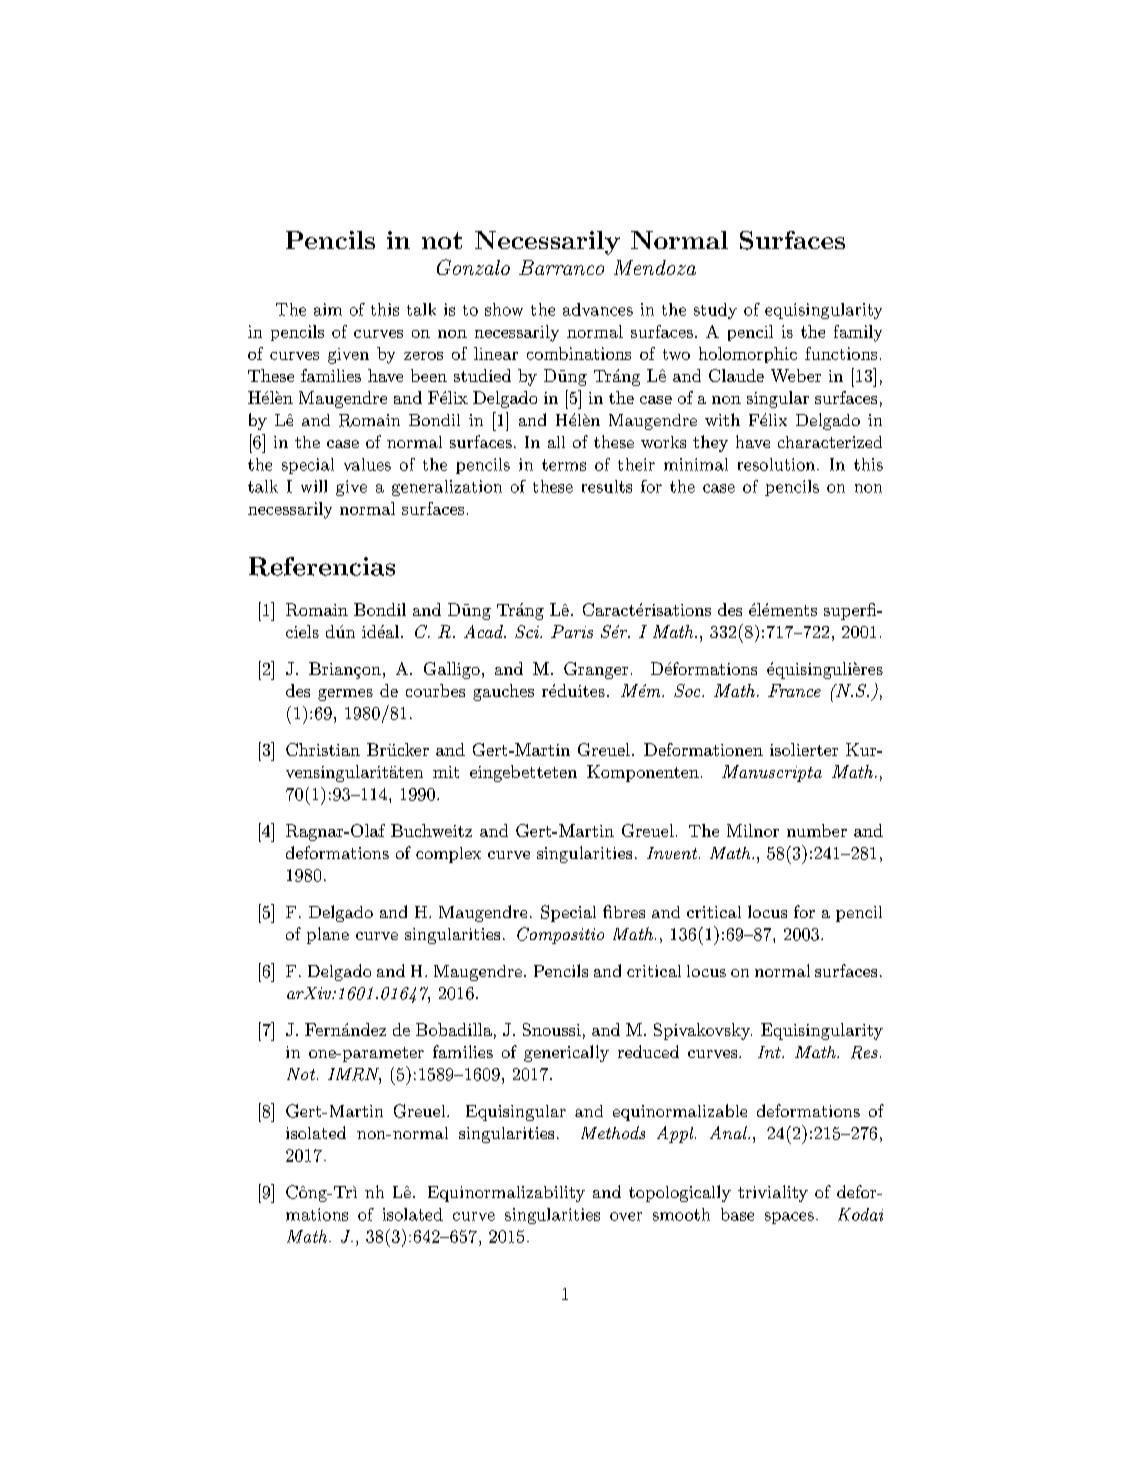  What do you see at coordinates (794, 690) in the document?
I see `France` at bounding box center [794, 690].
